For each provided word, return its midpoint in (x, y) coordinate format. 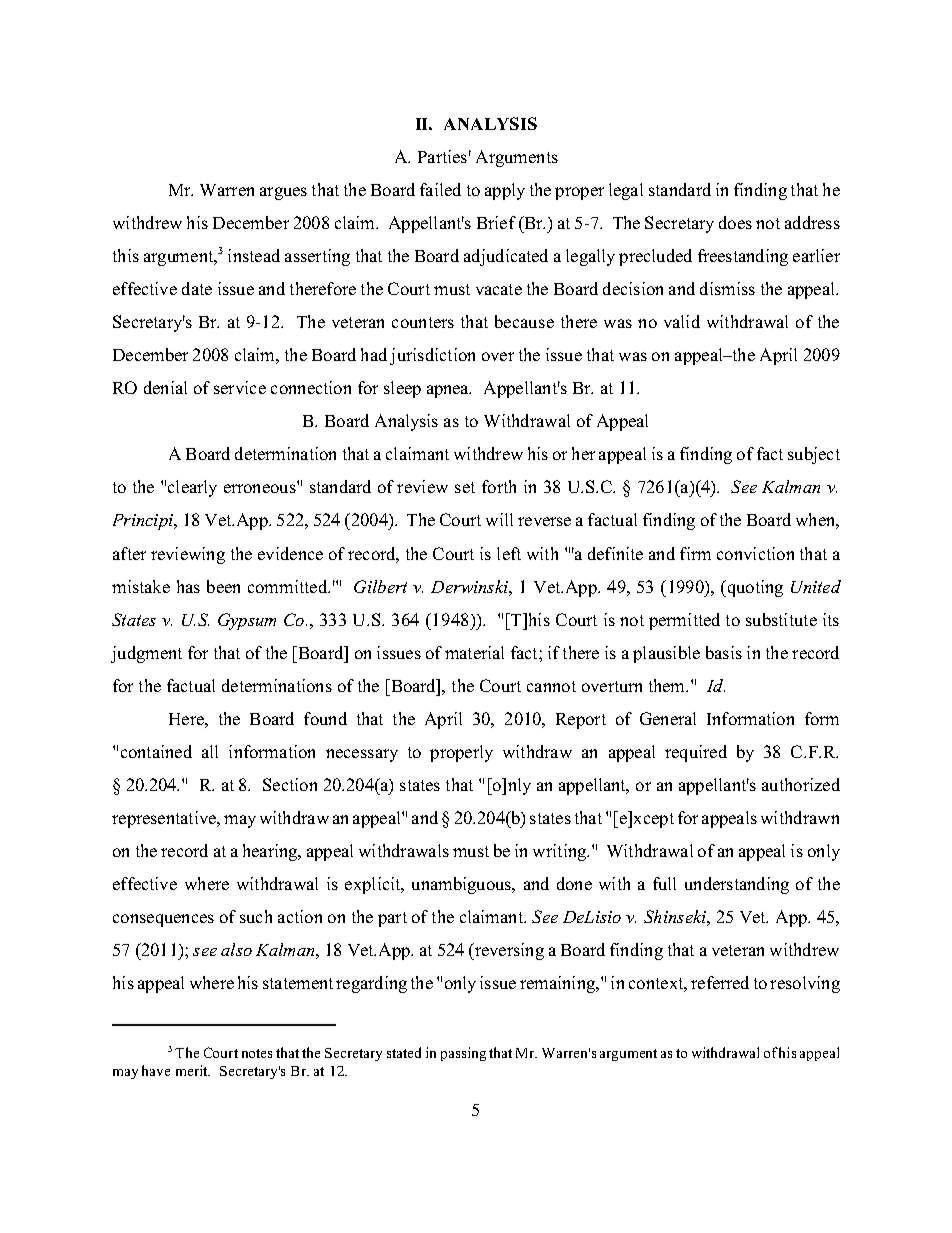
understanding (737, 885)
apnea (449, 391)
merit (193, 1070)
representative (165, 819)
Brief (496, 222)
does (735, 222)
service (240, 387)
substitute (781, 619)
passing (463, 1054)
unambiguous (463, 885)
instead (254, 255)
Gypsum (247, 621)
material (474, 652)
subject (814, 455)
